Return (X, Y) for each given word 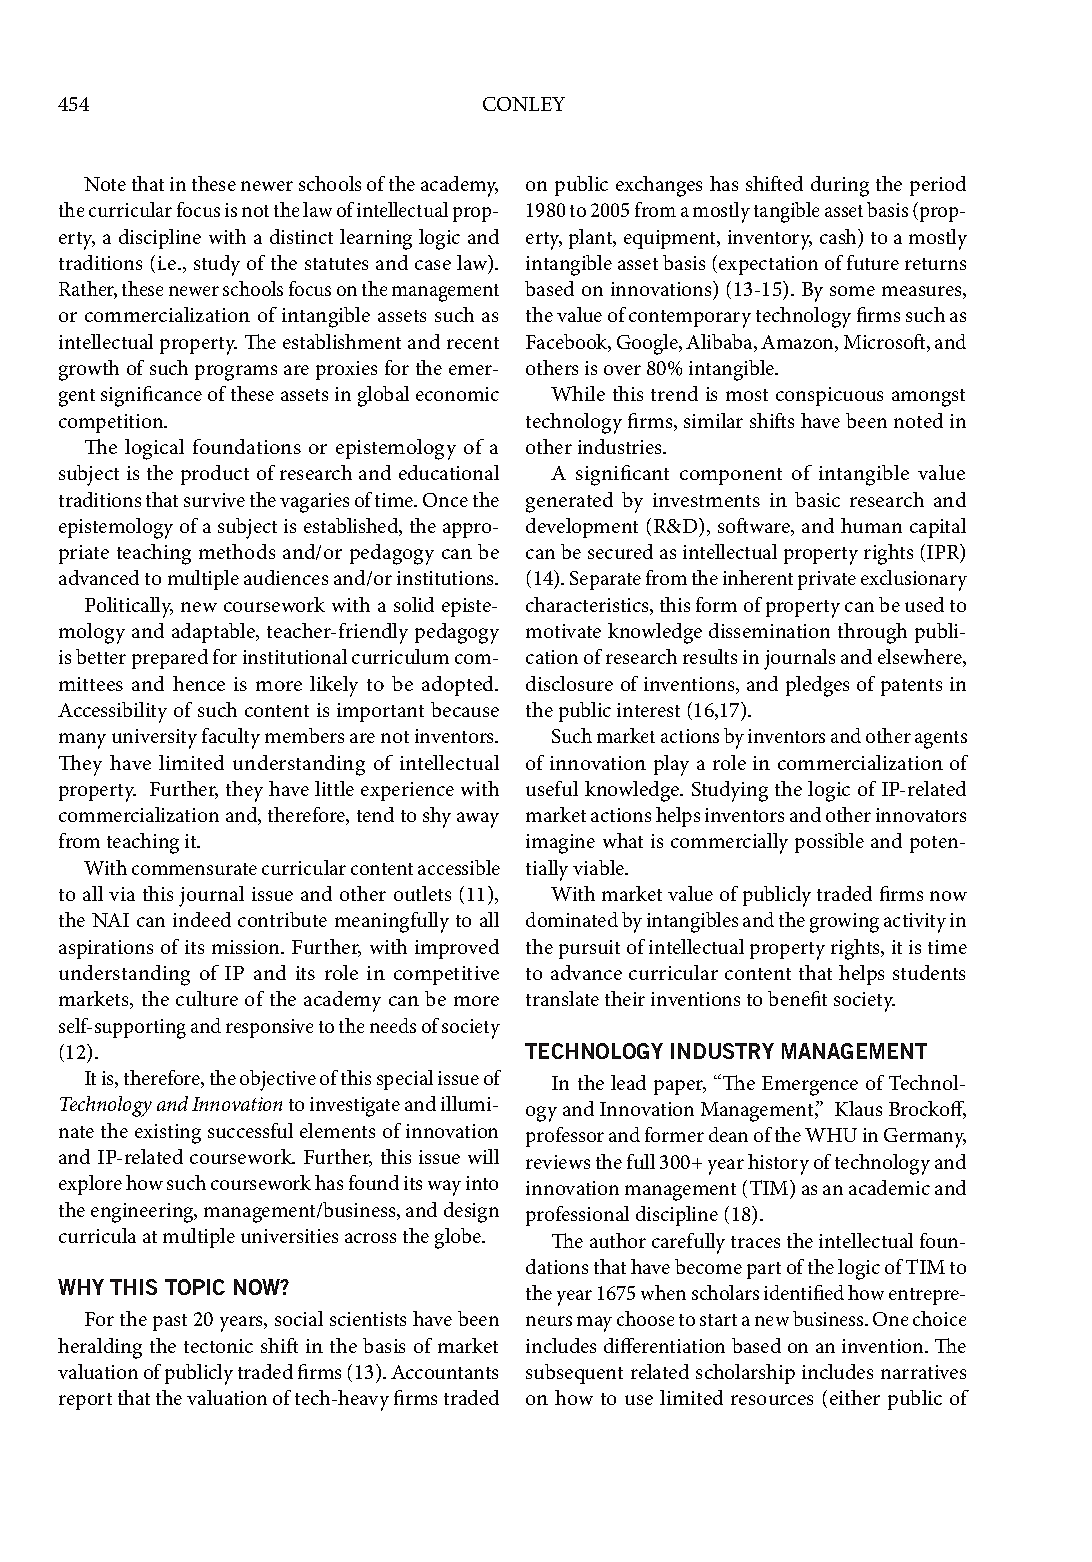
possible (829, 843)
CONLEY (524, 104)
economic (457, 394)
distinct (301, 236)
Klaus (858, 1108)
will (483, 1156)
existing (168, 1134)
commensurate (194, 869)
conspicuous (829, 396)
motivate (563, 631)
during (840, 186)
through (872, 633)
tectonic (218, 1346)
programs (236, 373)
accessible (459, 867)
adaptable (213, 633)
